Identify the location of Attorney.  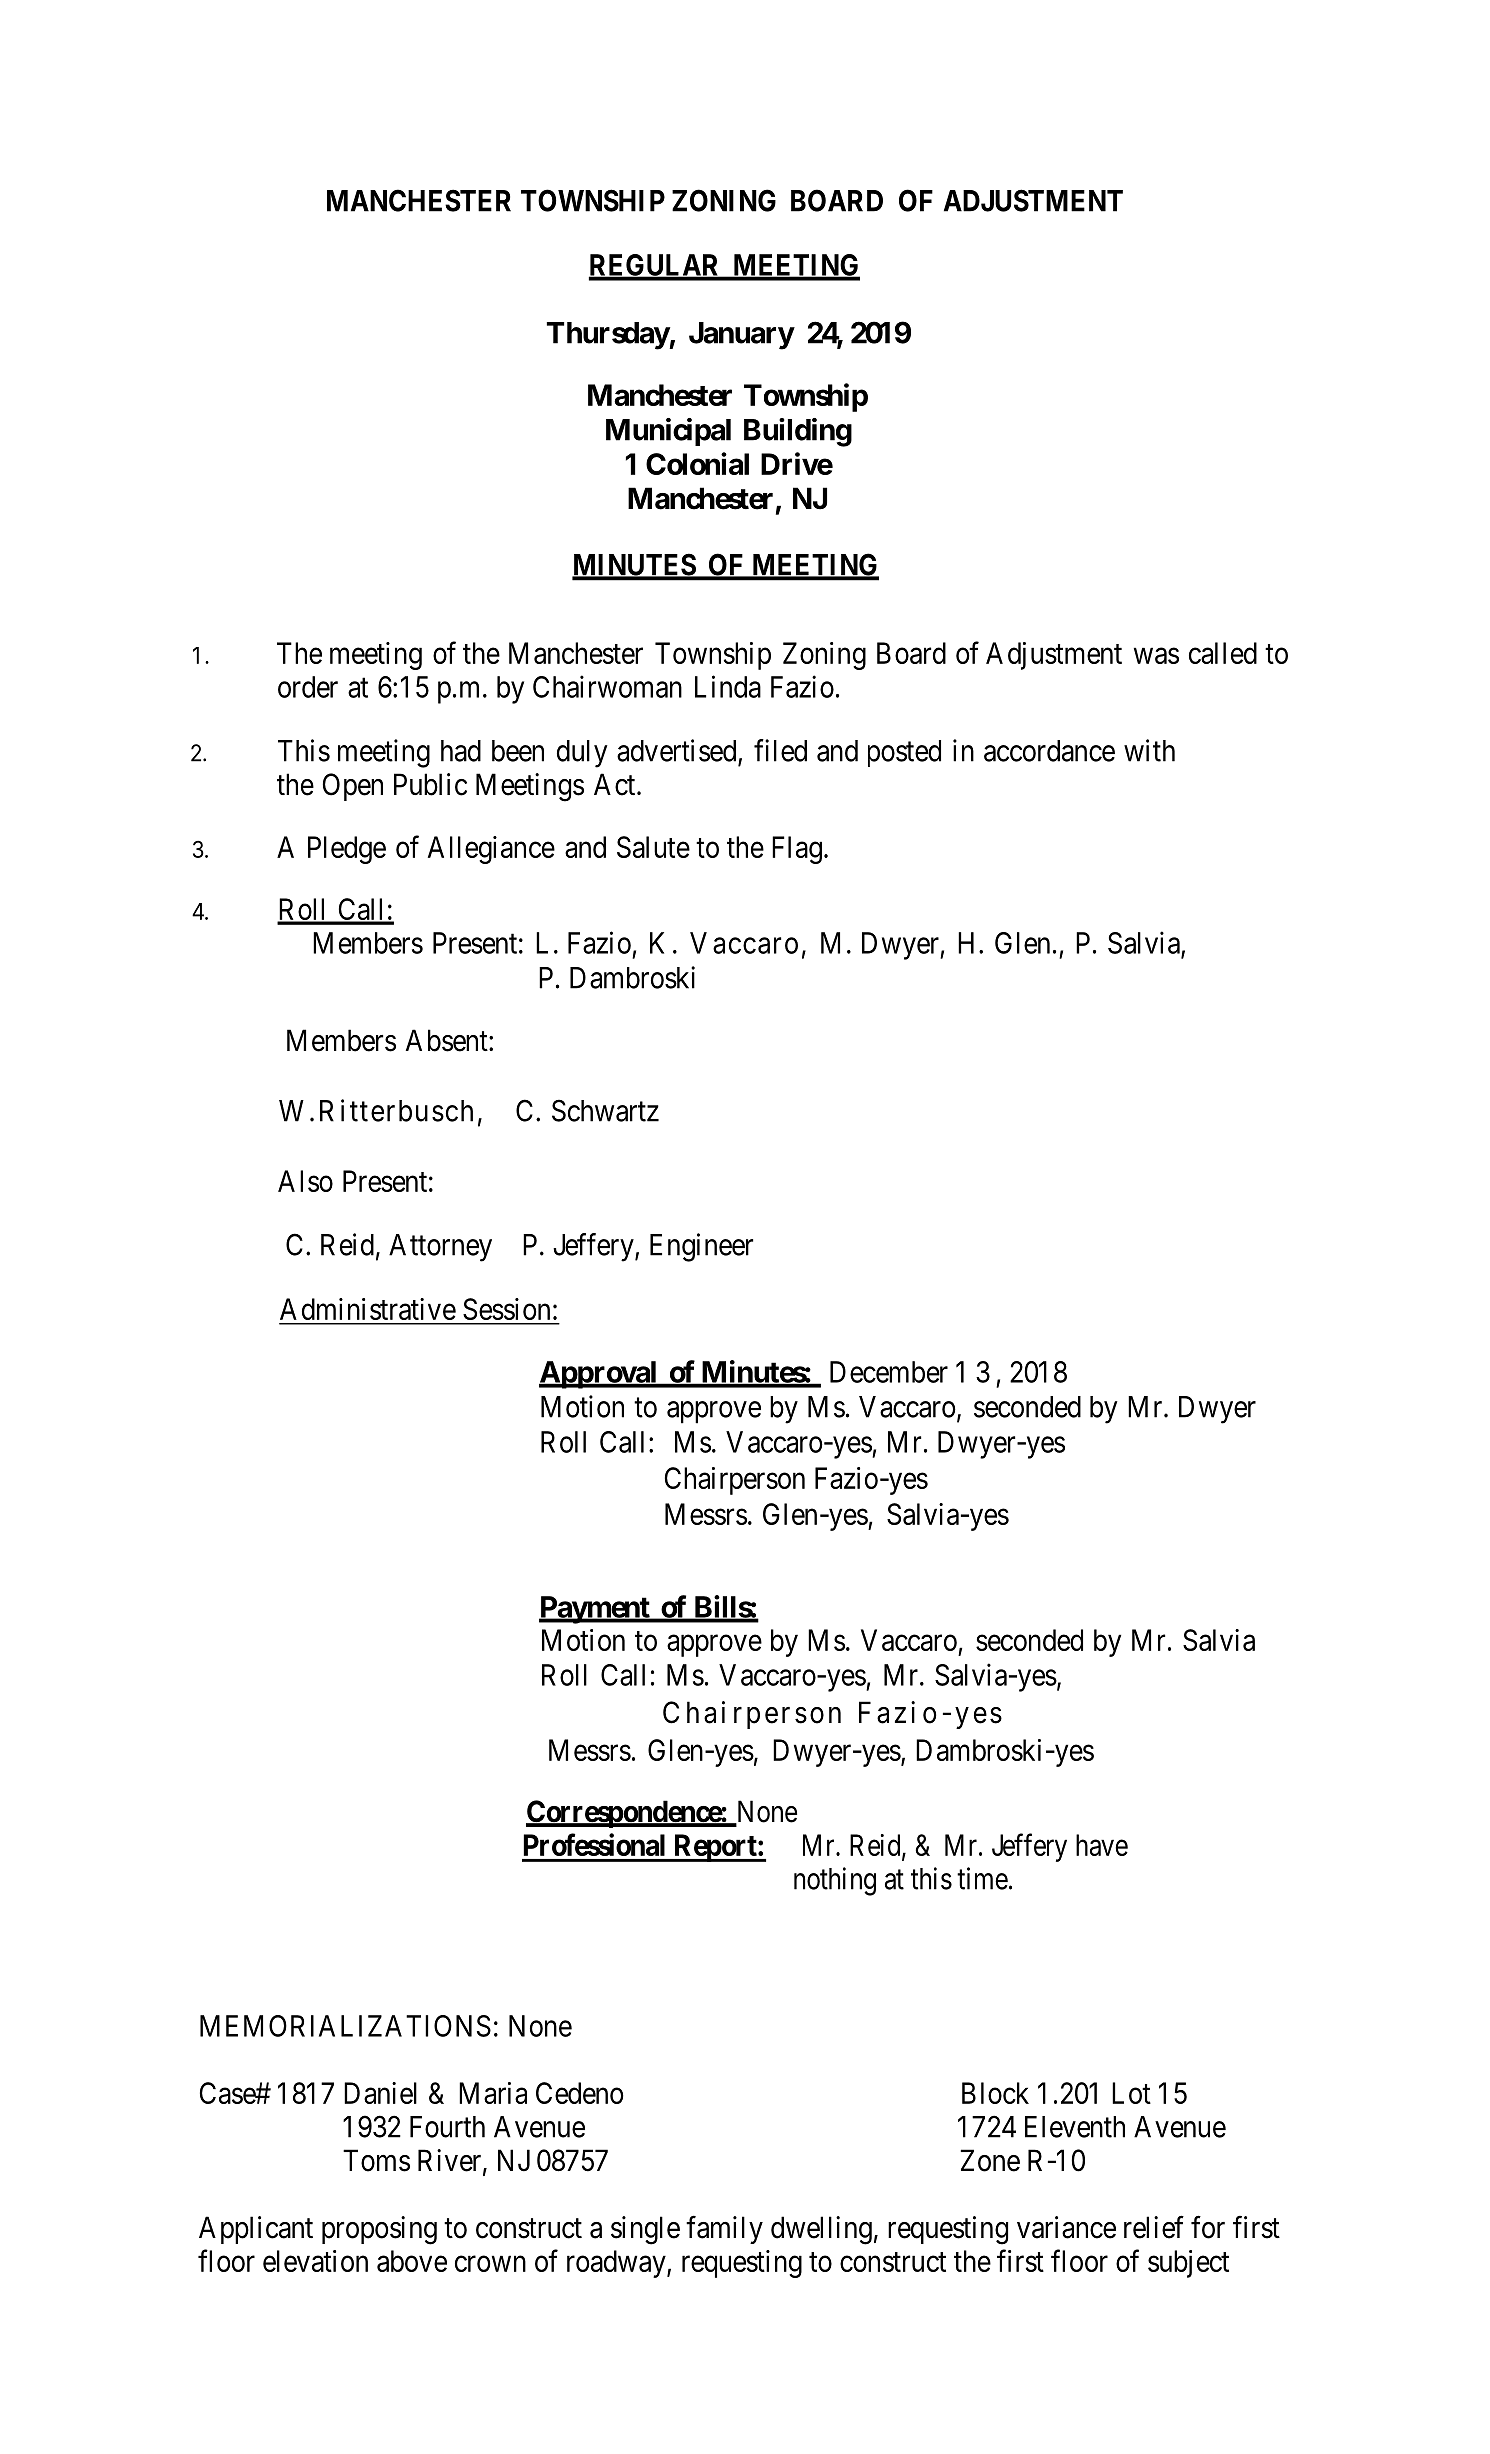
(440, 1248).
